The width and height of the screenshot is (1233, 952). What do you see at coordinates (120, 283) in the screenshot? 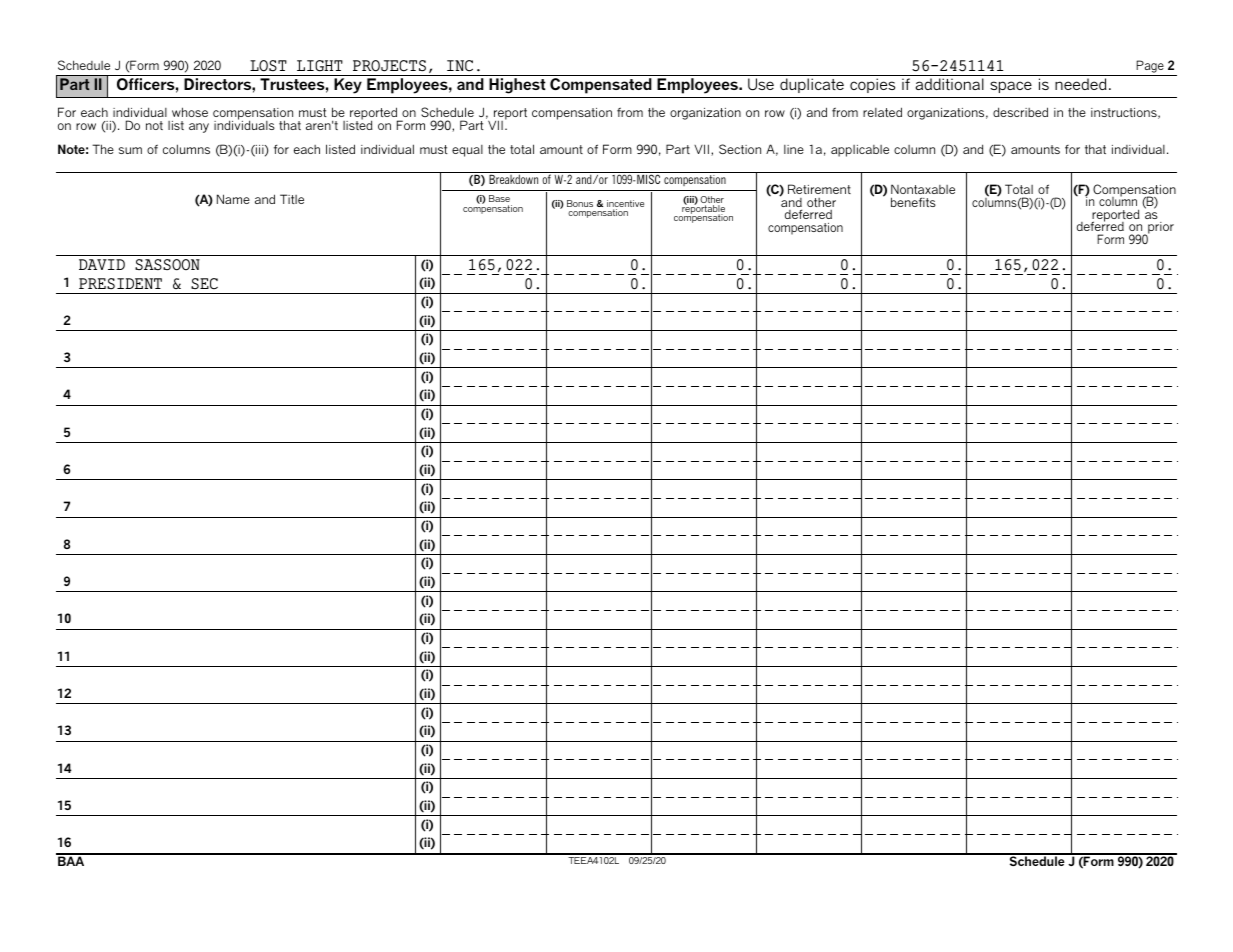
I see `PRESIDENT` at bounding box center [120, 283].
